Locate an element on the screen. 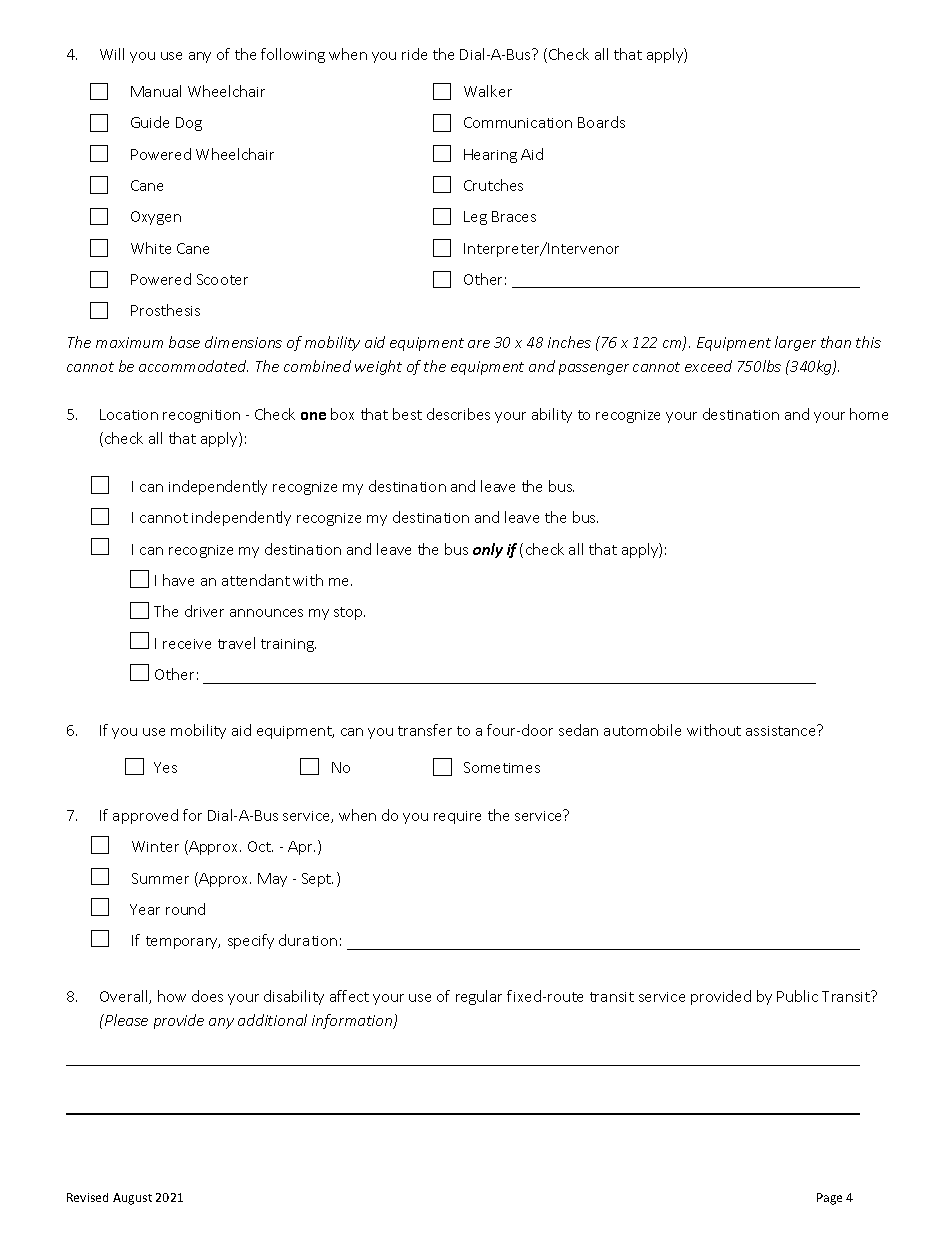 The image size is (952, 1233). regular is located at coordinates (479, 997).
